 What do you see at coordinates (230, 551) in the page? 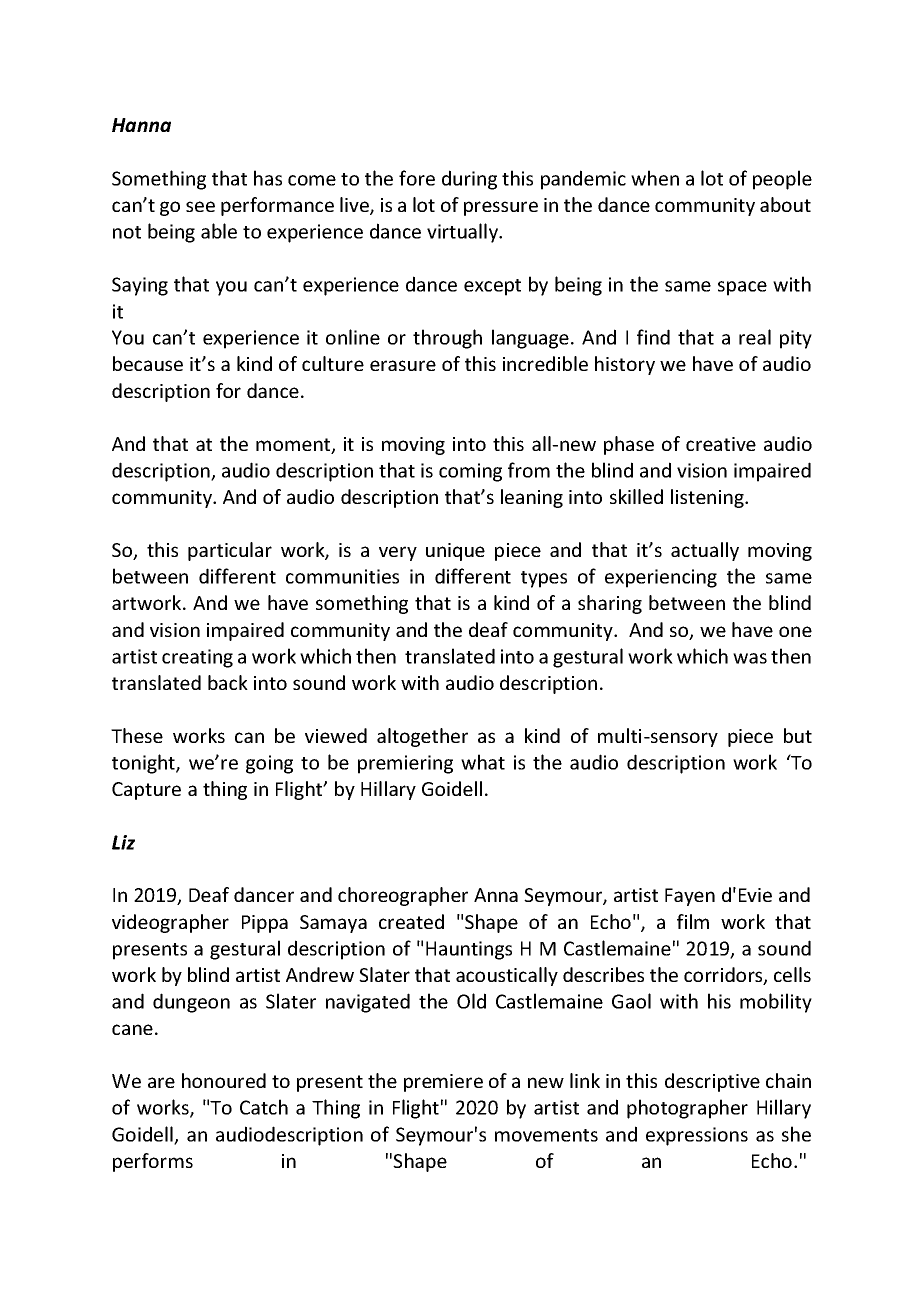
I see `particular` at bounding box center [230, 551].
